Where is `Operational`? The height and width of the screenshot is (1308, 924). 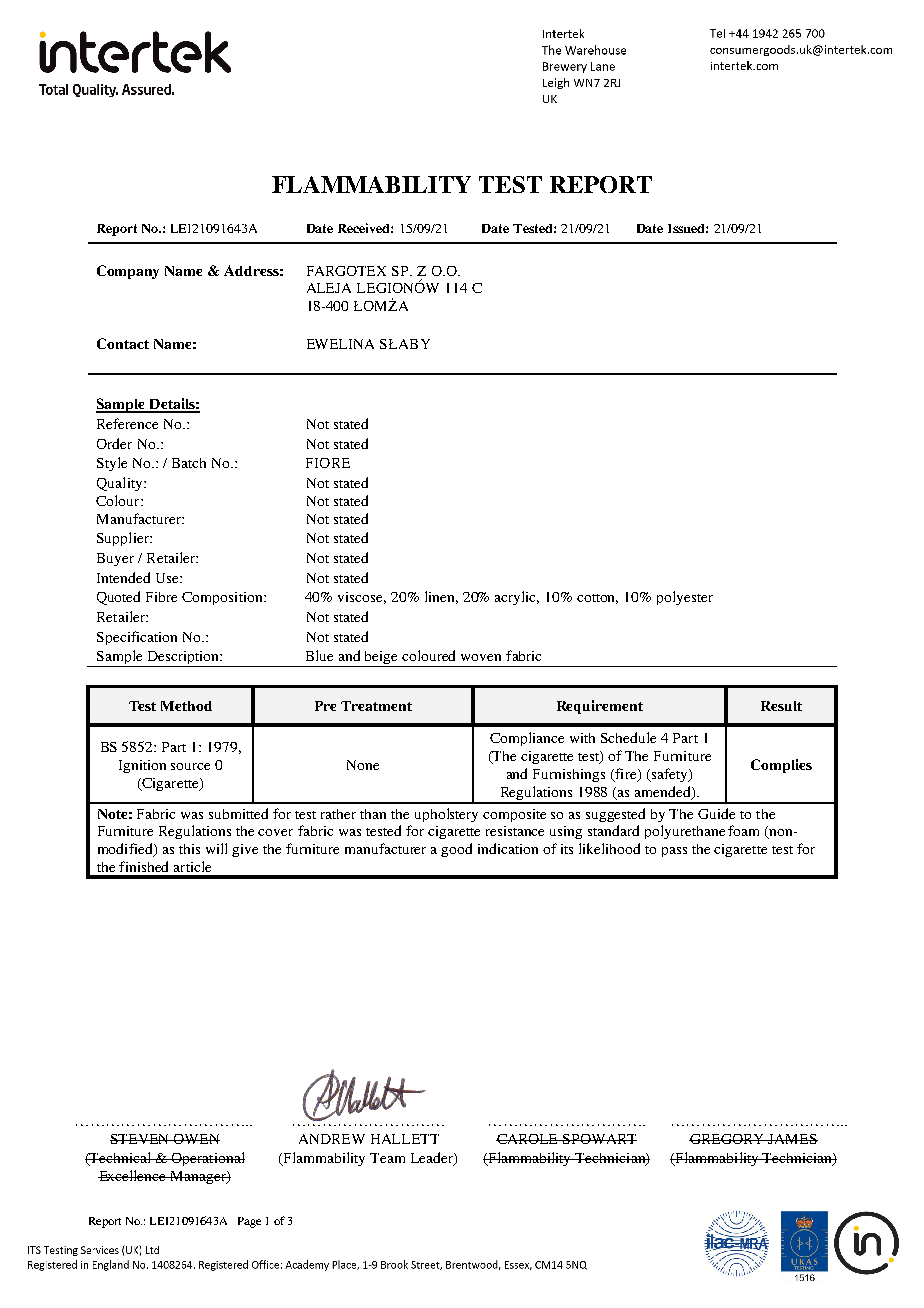
Operational is located at coordinates (207, 1159).
